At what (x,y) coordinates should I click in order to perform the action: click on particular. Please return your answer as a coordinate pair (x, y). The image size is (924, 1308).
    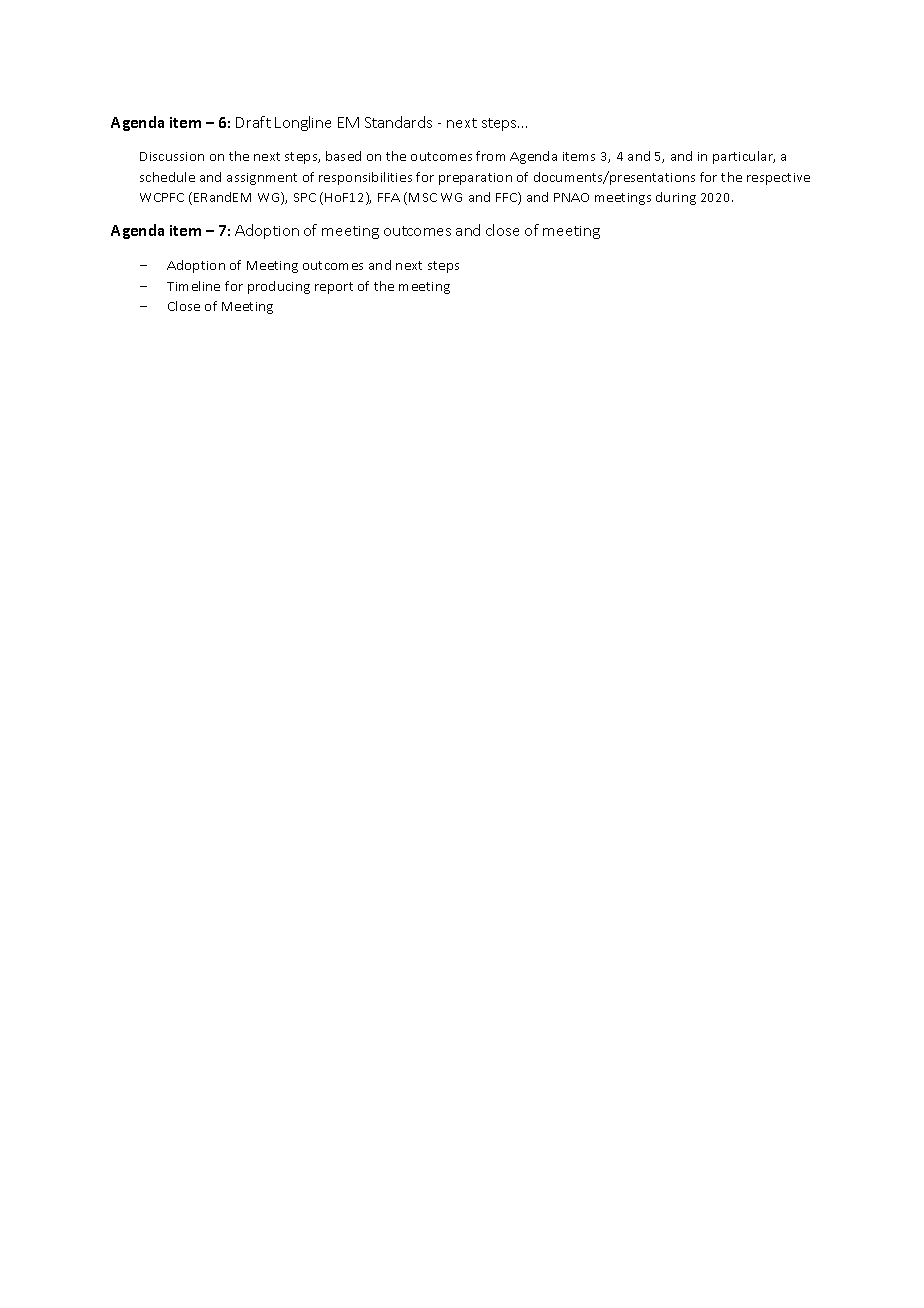
    Looking at the image, I should click on (744, 157).
